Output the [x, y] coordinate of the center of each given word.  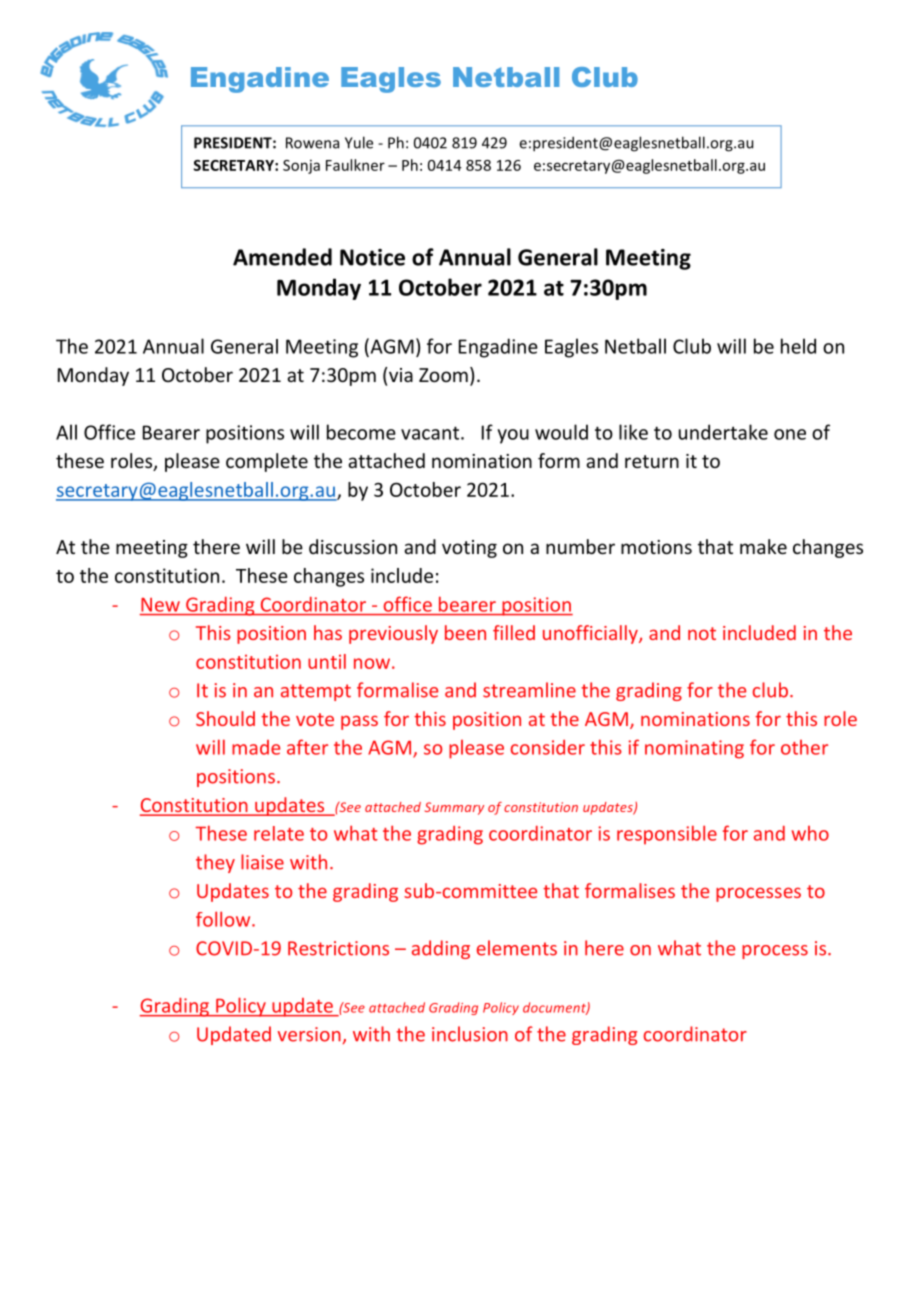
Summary [454, 808]
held [798, 346]
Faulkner [355, 165]
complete [267, 462]
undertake [723, 432]
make [763, 546]
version [309, 1034]
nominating [694, 749]
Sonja [301, 167]
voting [469, 549]
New [160, 605]
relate [279, 833]
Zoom [443, 375]
